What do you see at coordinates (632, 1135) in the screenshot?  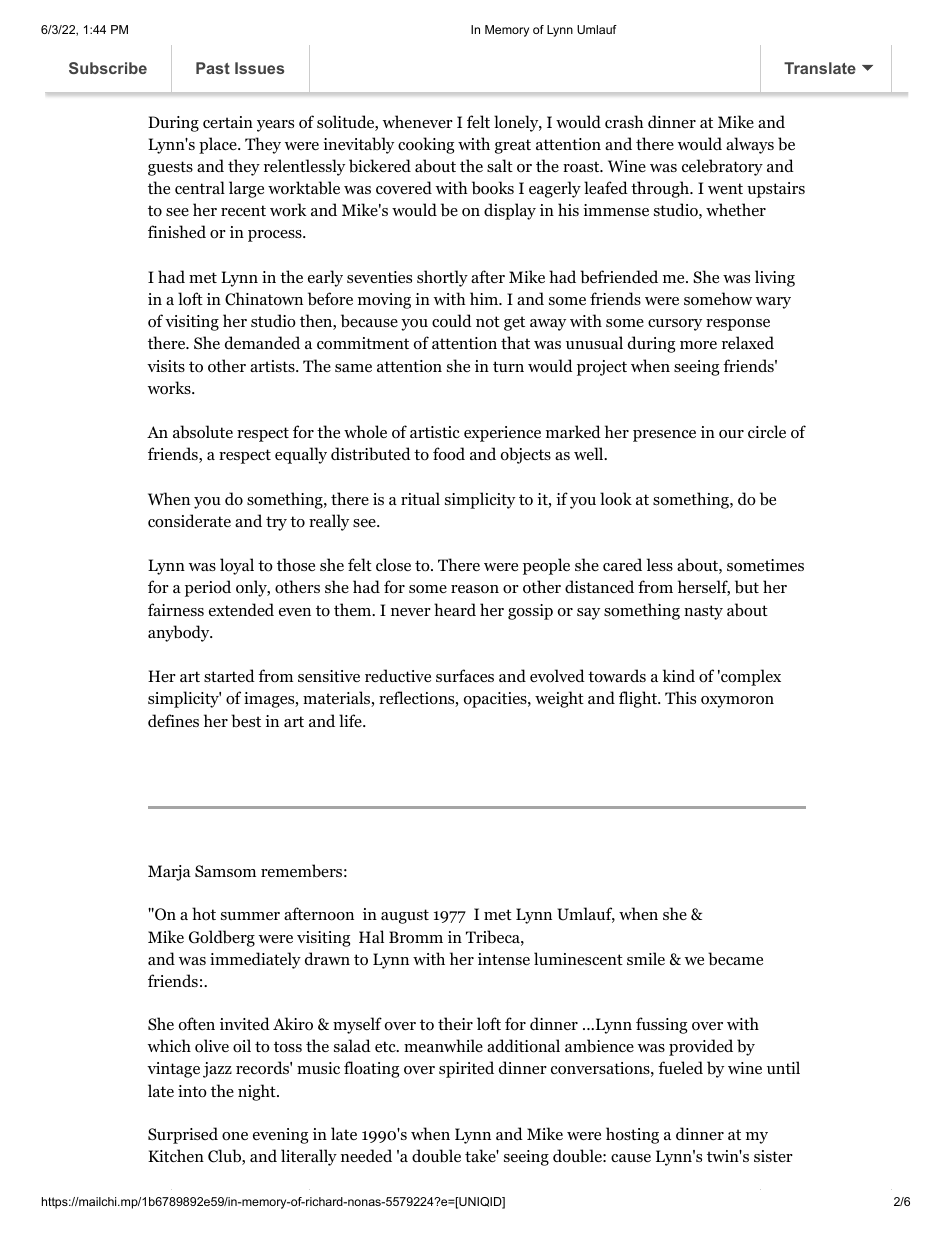 I see `hosting` at bounding box center [632, 1135].
